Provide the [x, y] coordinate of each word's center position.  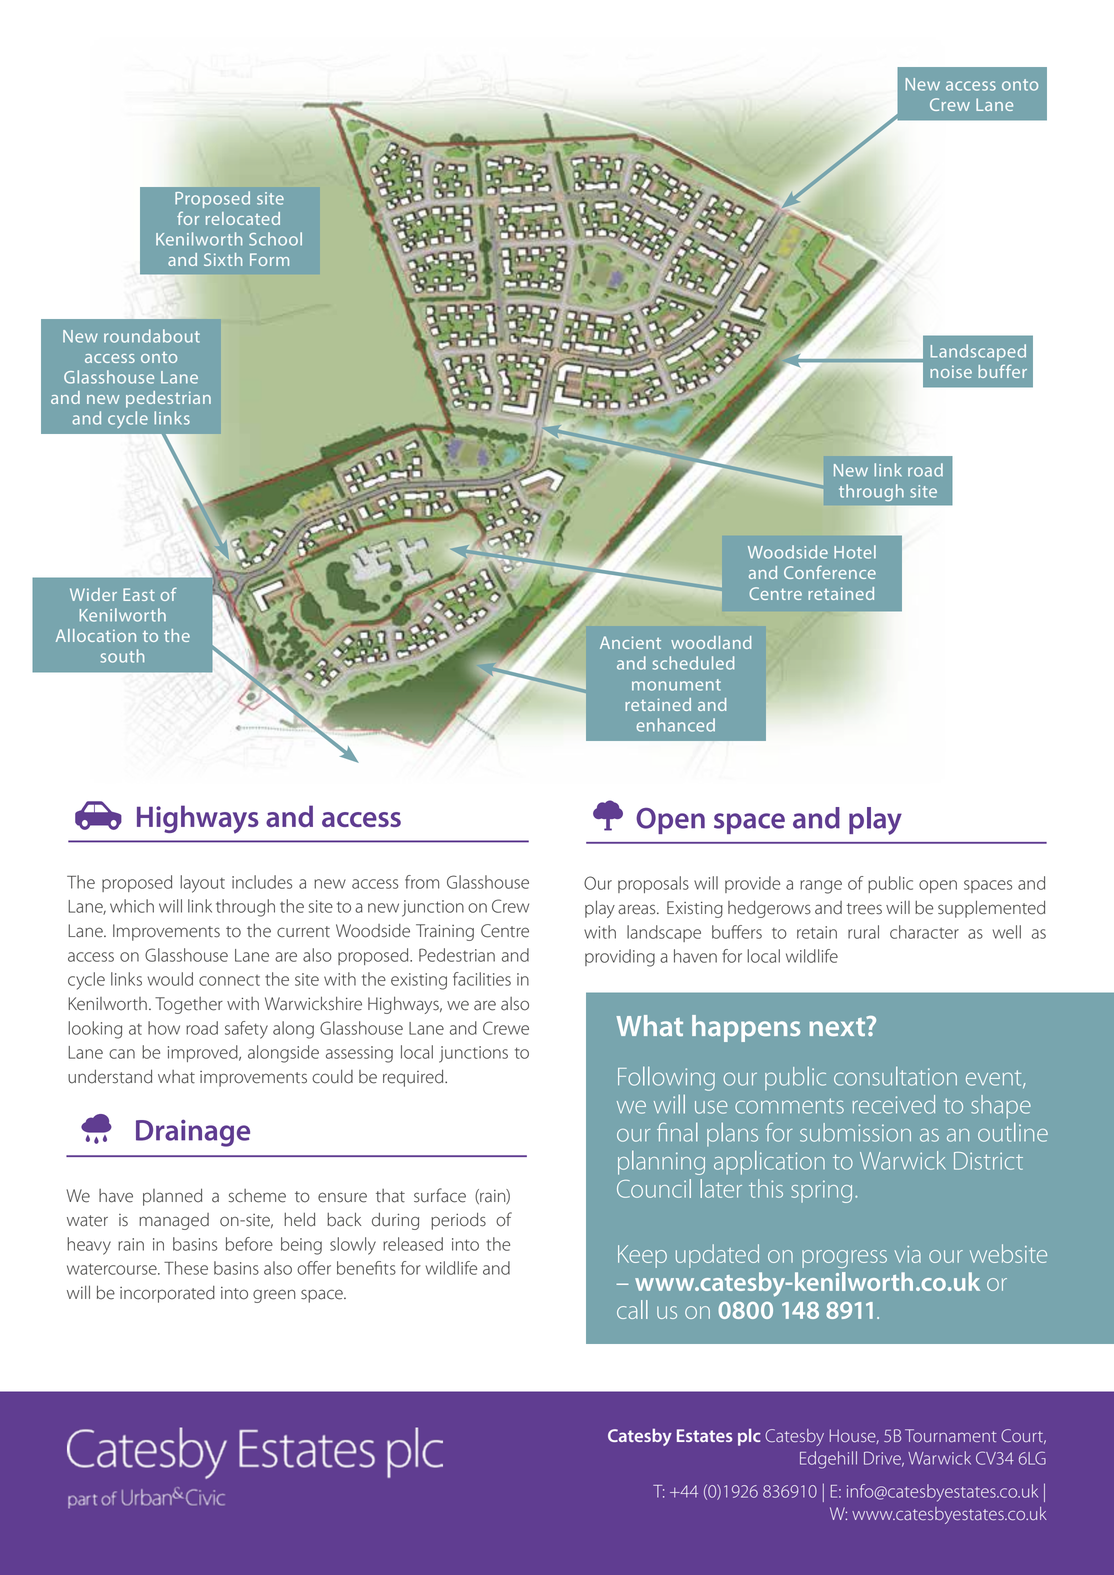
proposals [653, 884]
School [275, 239]
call [632, 1309]
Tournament [951, 1435]
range [821, 887]
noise [951, 371]
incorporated [167, 1294]
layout [202, 884]
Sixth [223, 259]
